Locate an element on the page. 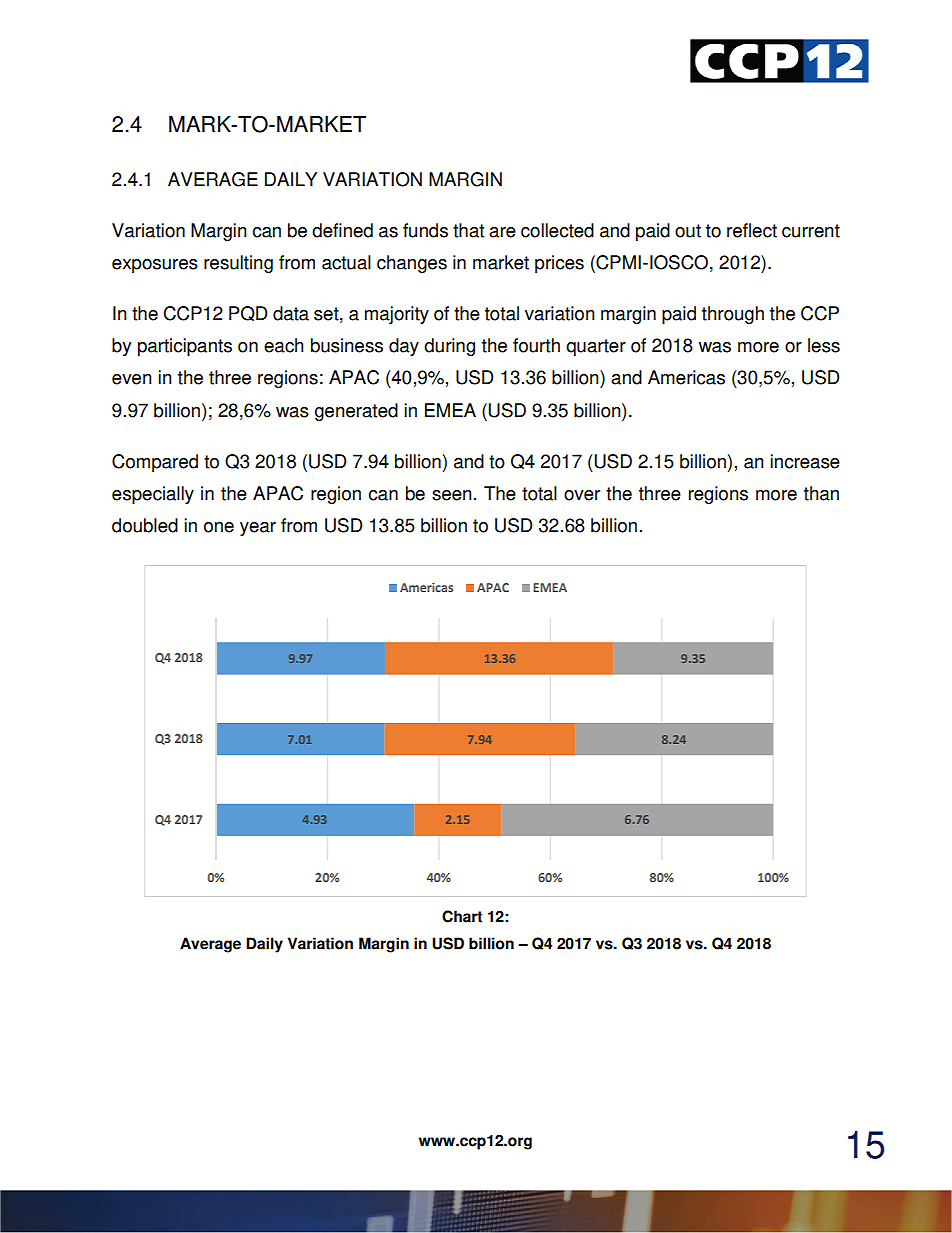 This image has width=952, height=1233. increase is located at coordinates (805, 461).
